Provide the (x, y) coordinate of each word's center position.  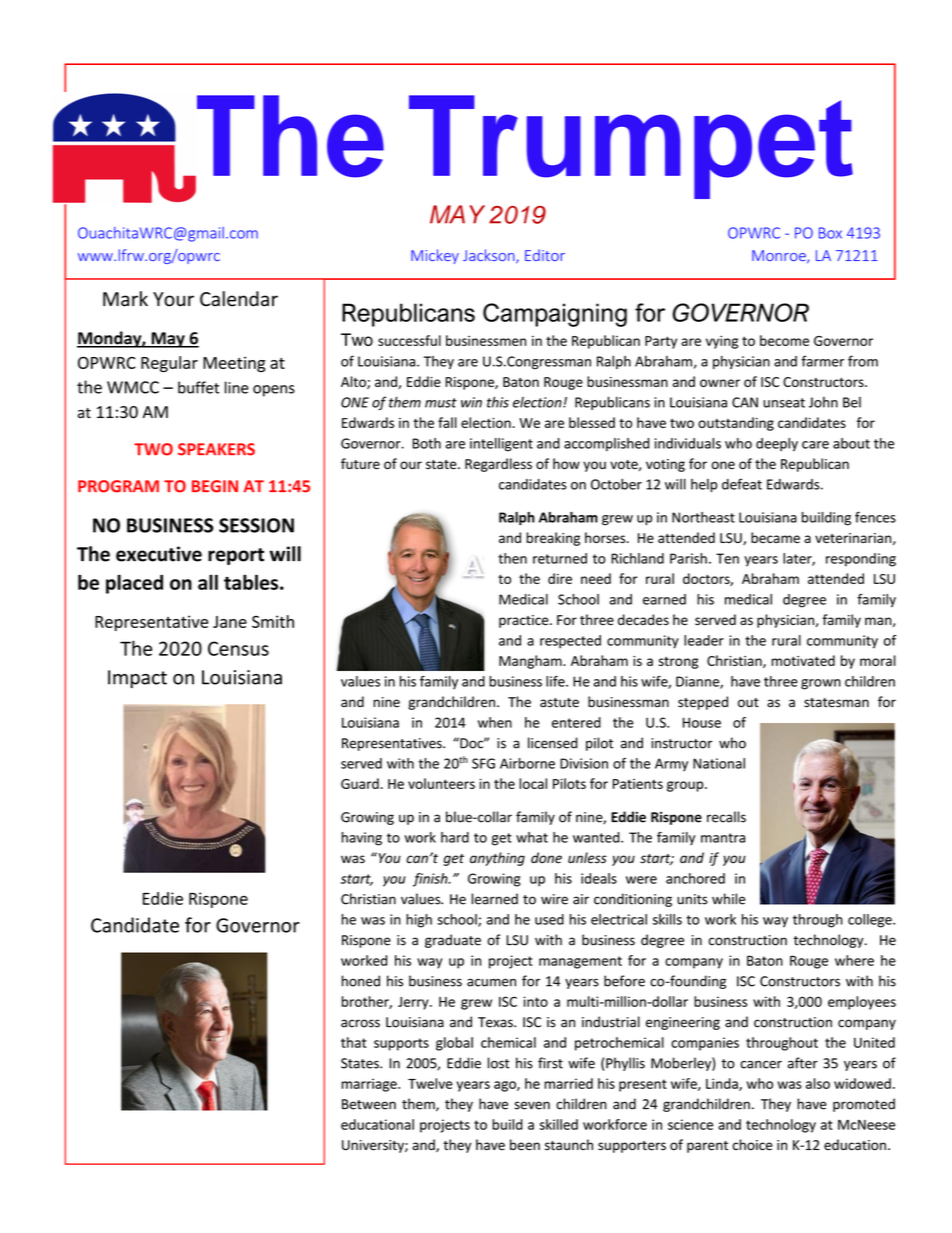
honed (361, 981)
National (719, 763)
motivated (803, 660)
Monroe (780, 256)
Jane (230, 622)
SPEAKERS (216, 449)
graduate (453, 941)
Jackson (490, 256)
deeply (777, 445)
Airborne (527, 763)
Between (369, 1104)
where (854, 960)
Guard (360, 783)
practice (525, 621)
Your (173, 299)
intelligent (501, 445)
